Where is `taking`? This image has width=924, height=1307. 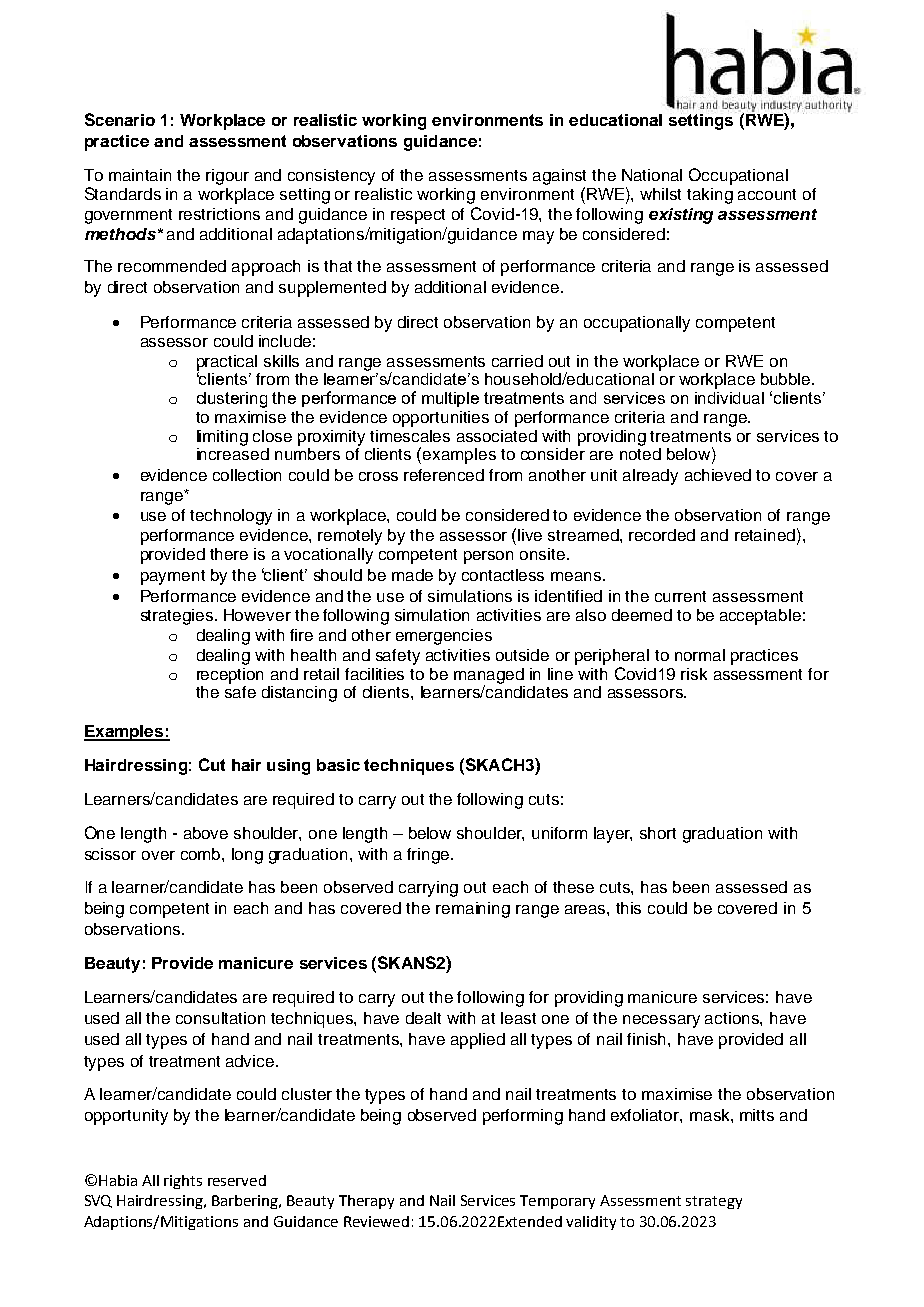
taking is located at coordinates (710, 196).
